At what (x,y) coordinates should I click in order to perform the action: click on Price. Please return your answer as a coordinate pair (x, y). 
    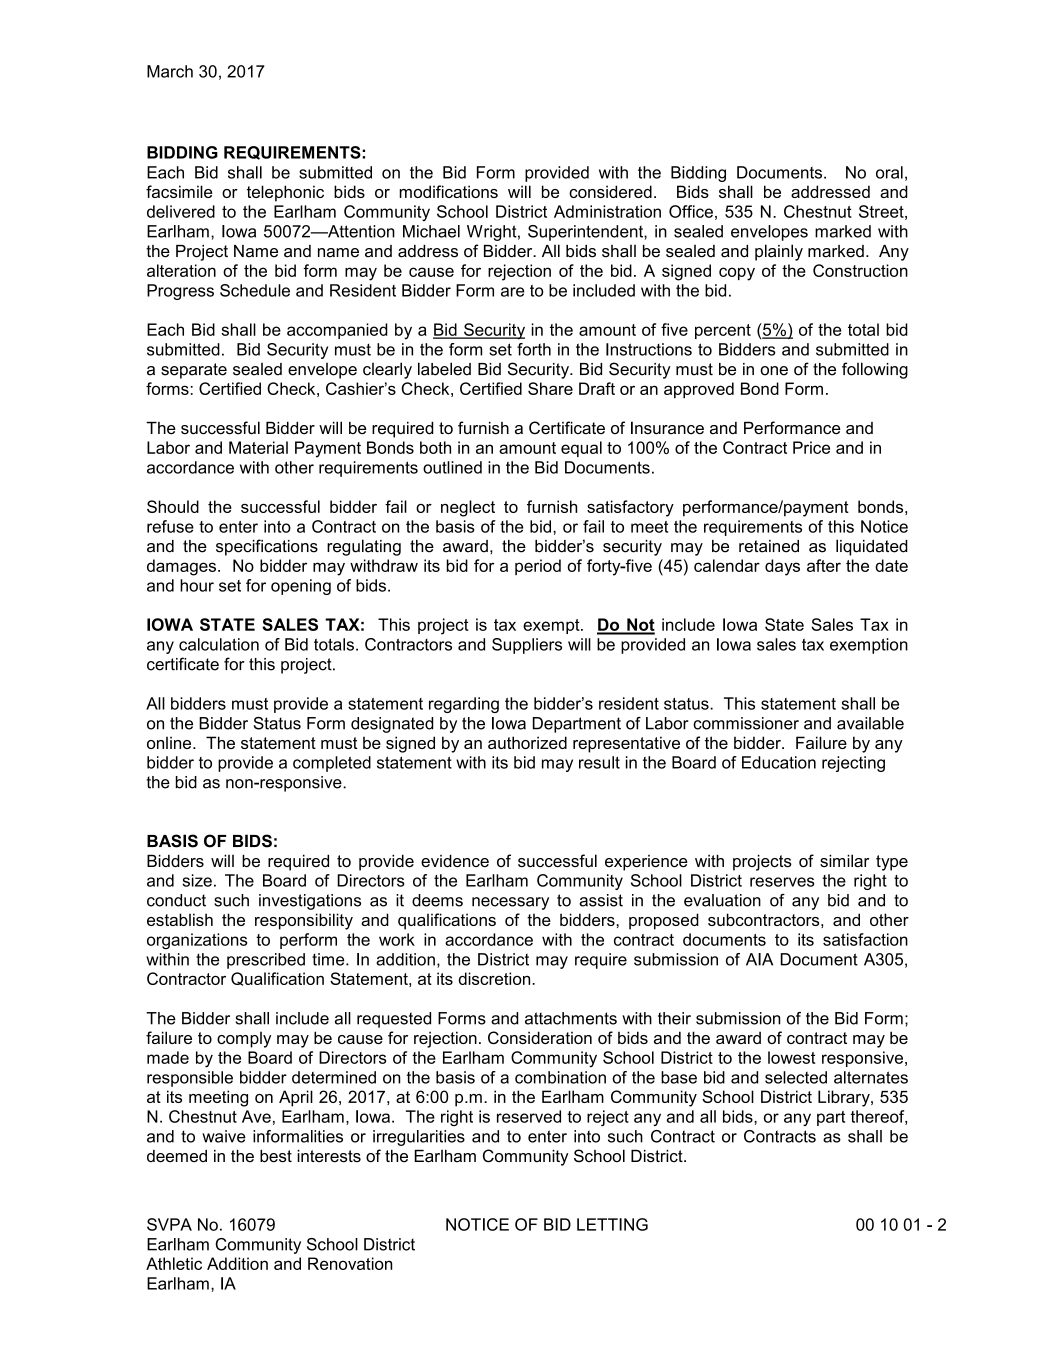
    Looking at the image, I should click on (811, 447).
